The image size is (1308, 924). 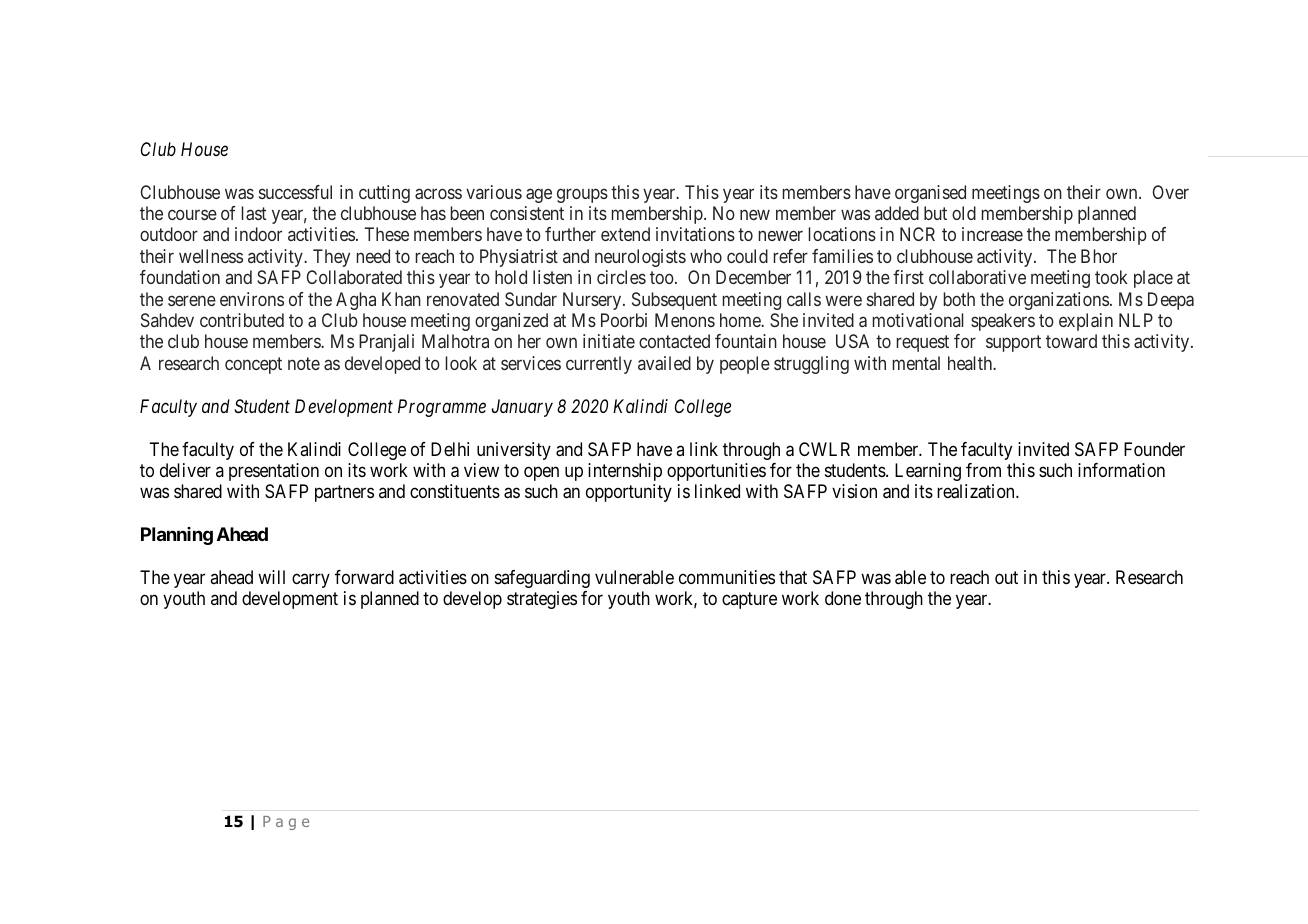 I want to click on took, so click(x=1111, y=277).
